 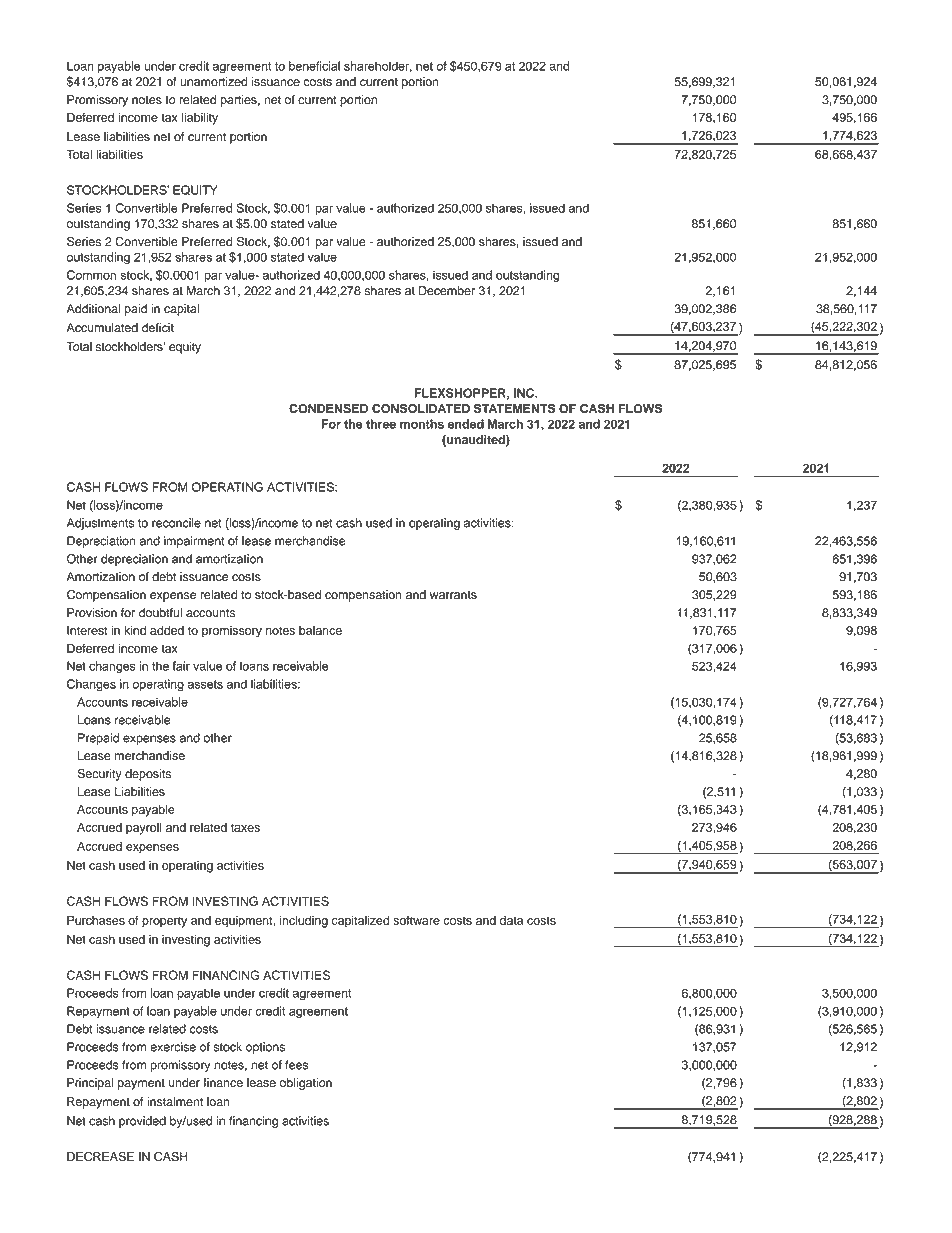 What do you see at coordinates (466, 424) in the document?
I see `ended` at bounding box center [466, 424].
